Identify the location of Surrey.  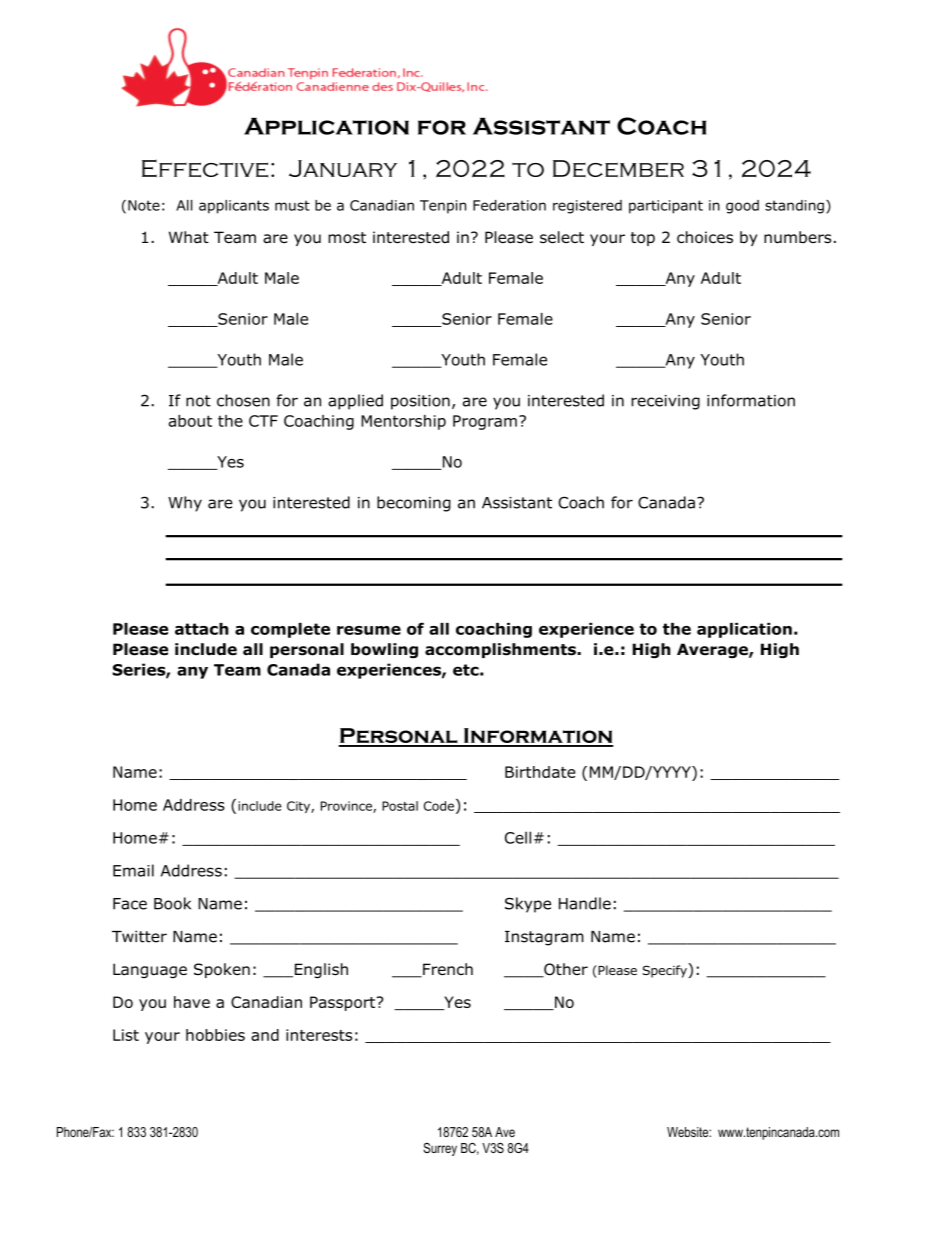
(440, 1149).
